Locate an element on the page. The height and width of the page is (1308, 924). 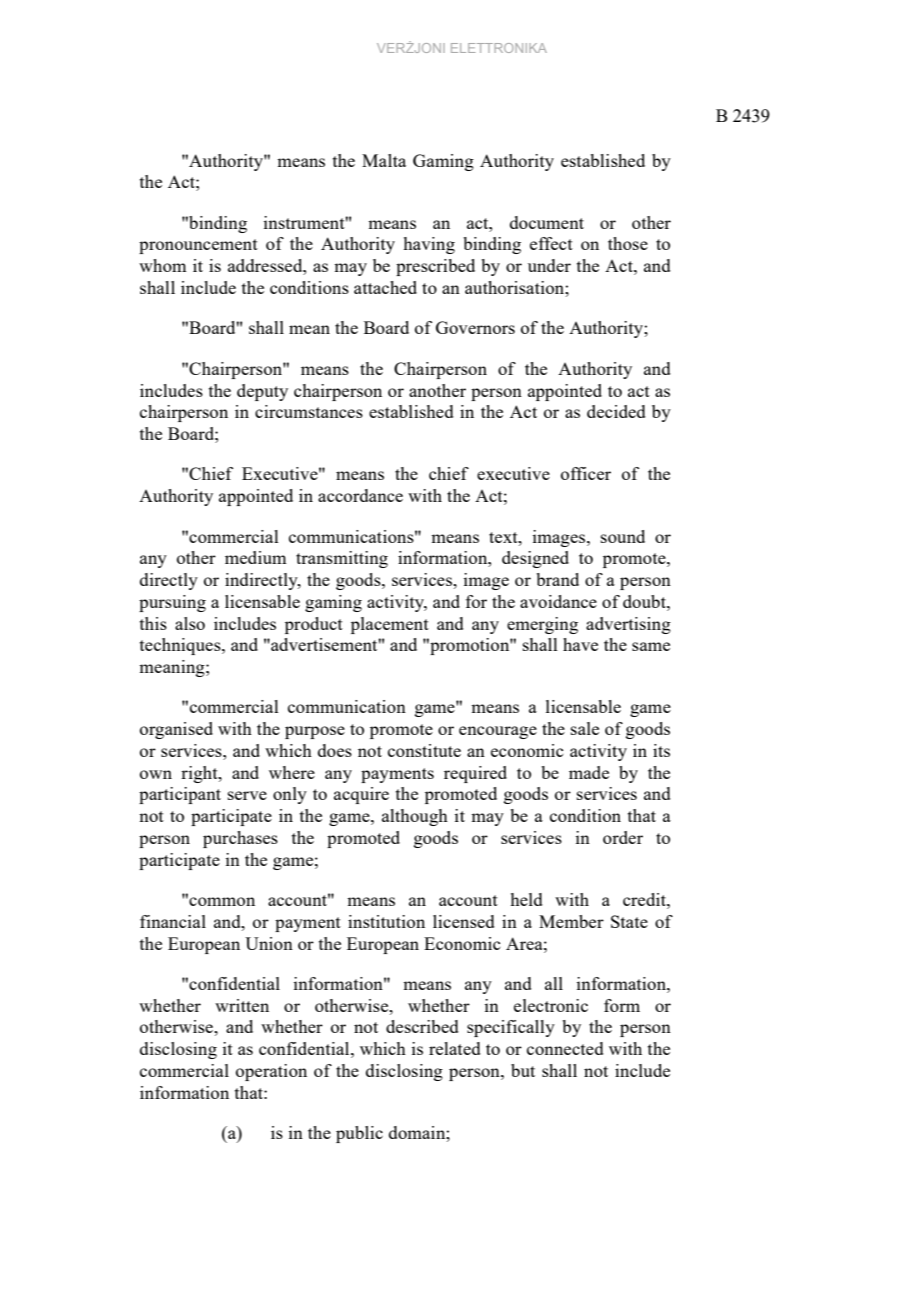
Malta is located at coordinates (384, 160).
